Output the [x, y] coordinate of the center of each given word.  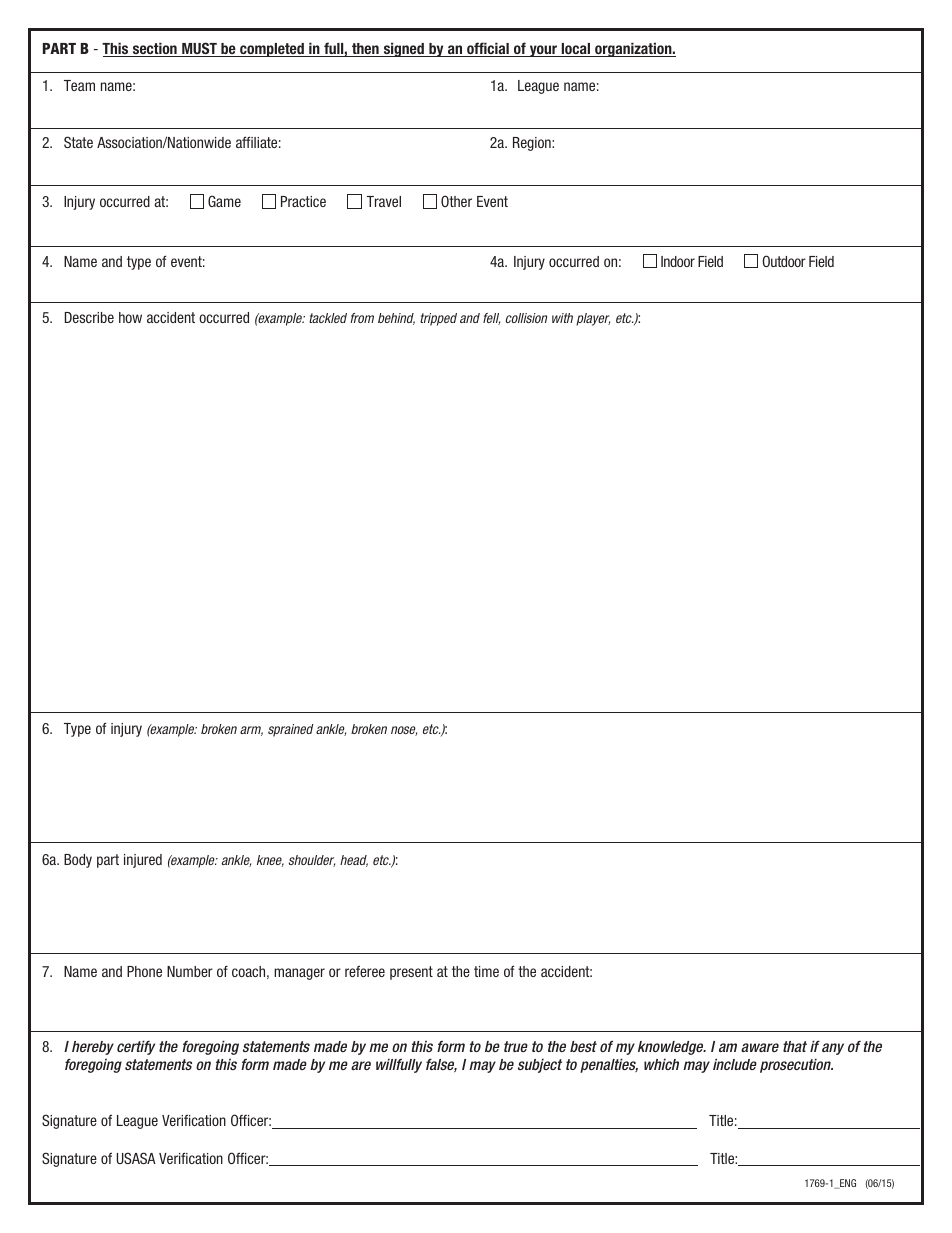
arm [251, 731]
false [441, 1065]
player [593, 319]
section [155, 49]
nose [404, 731]
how [130, 317]
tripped [438, 319]
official [488, 49]
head [354, 861]
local [576, 50]
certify [136, 1047]
